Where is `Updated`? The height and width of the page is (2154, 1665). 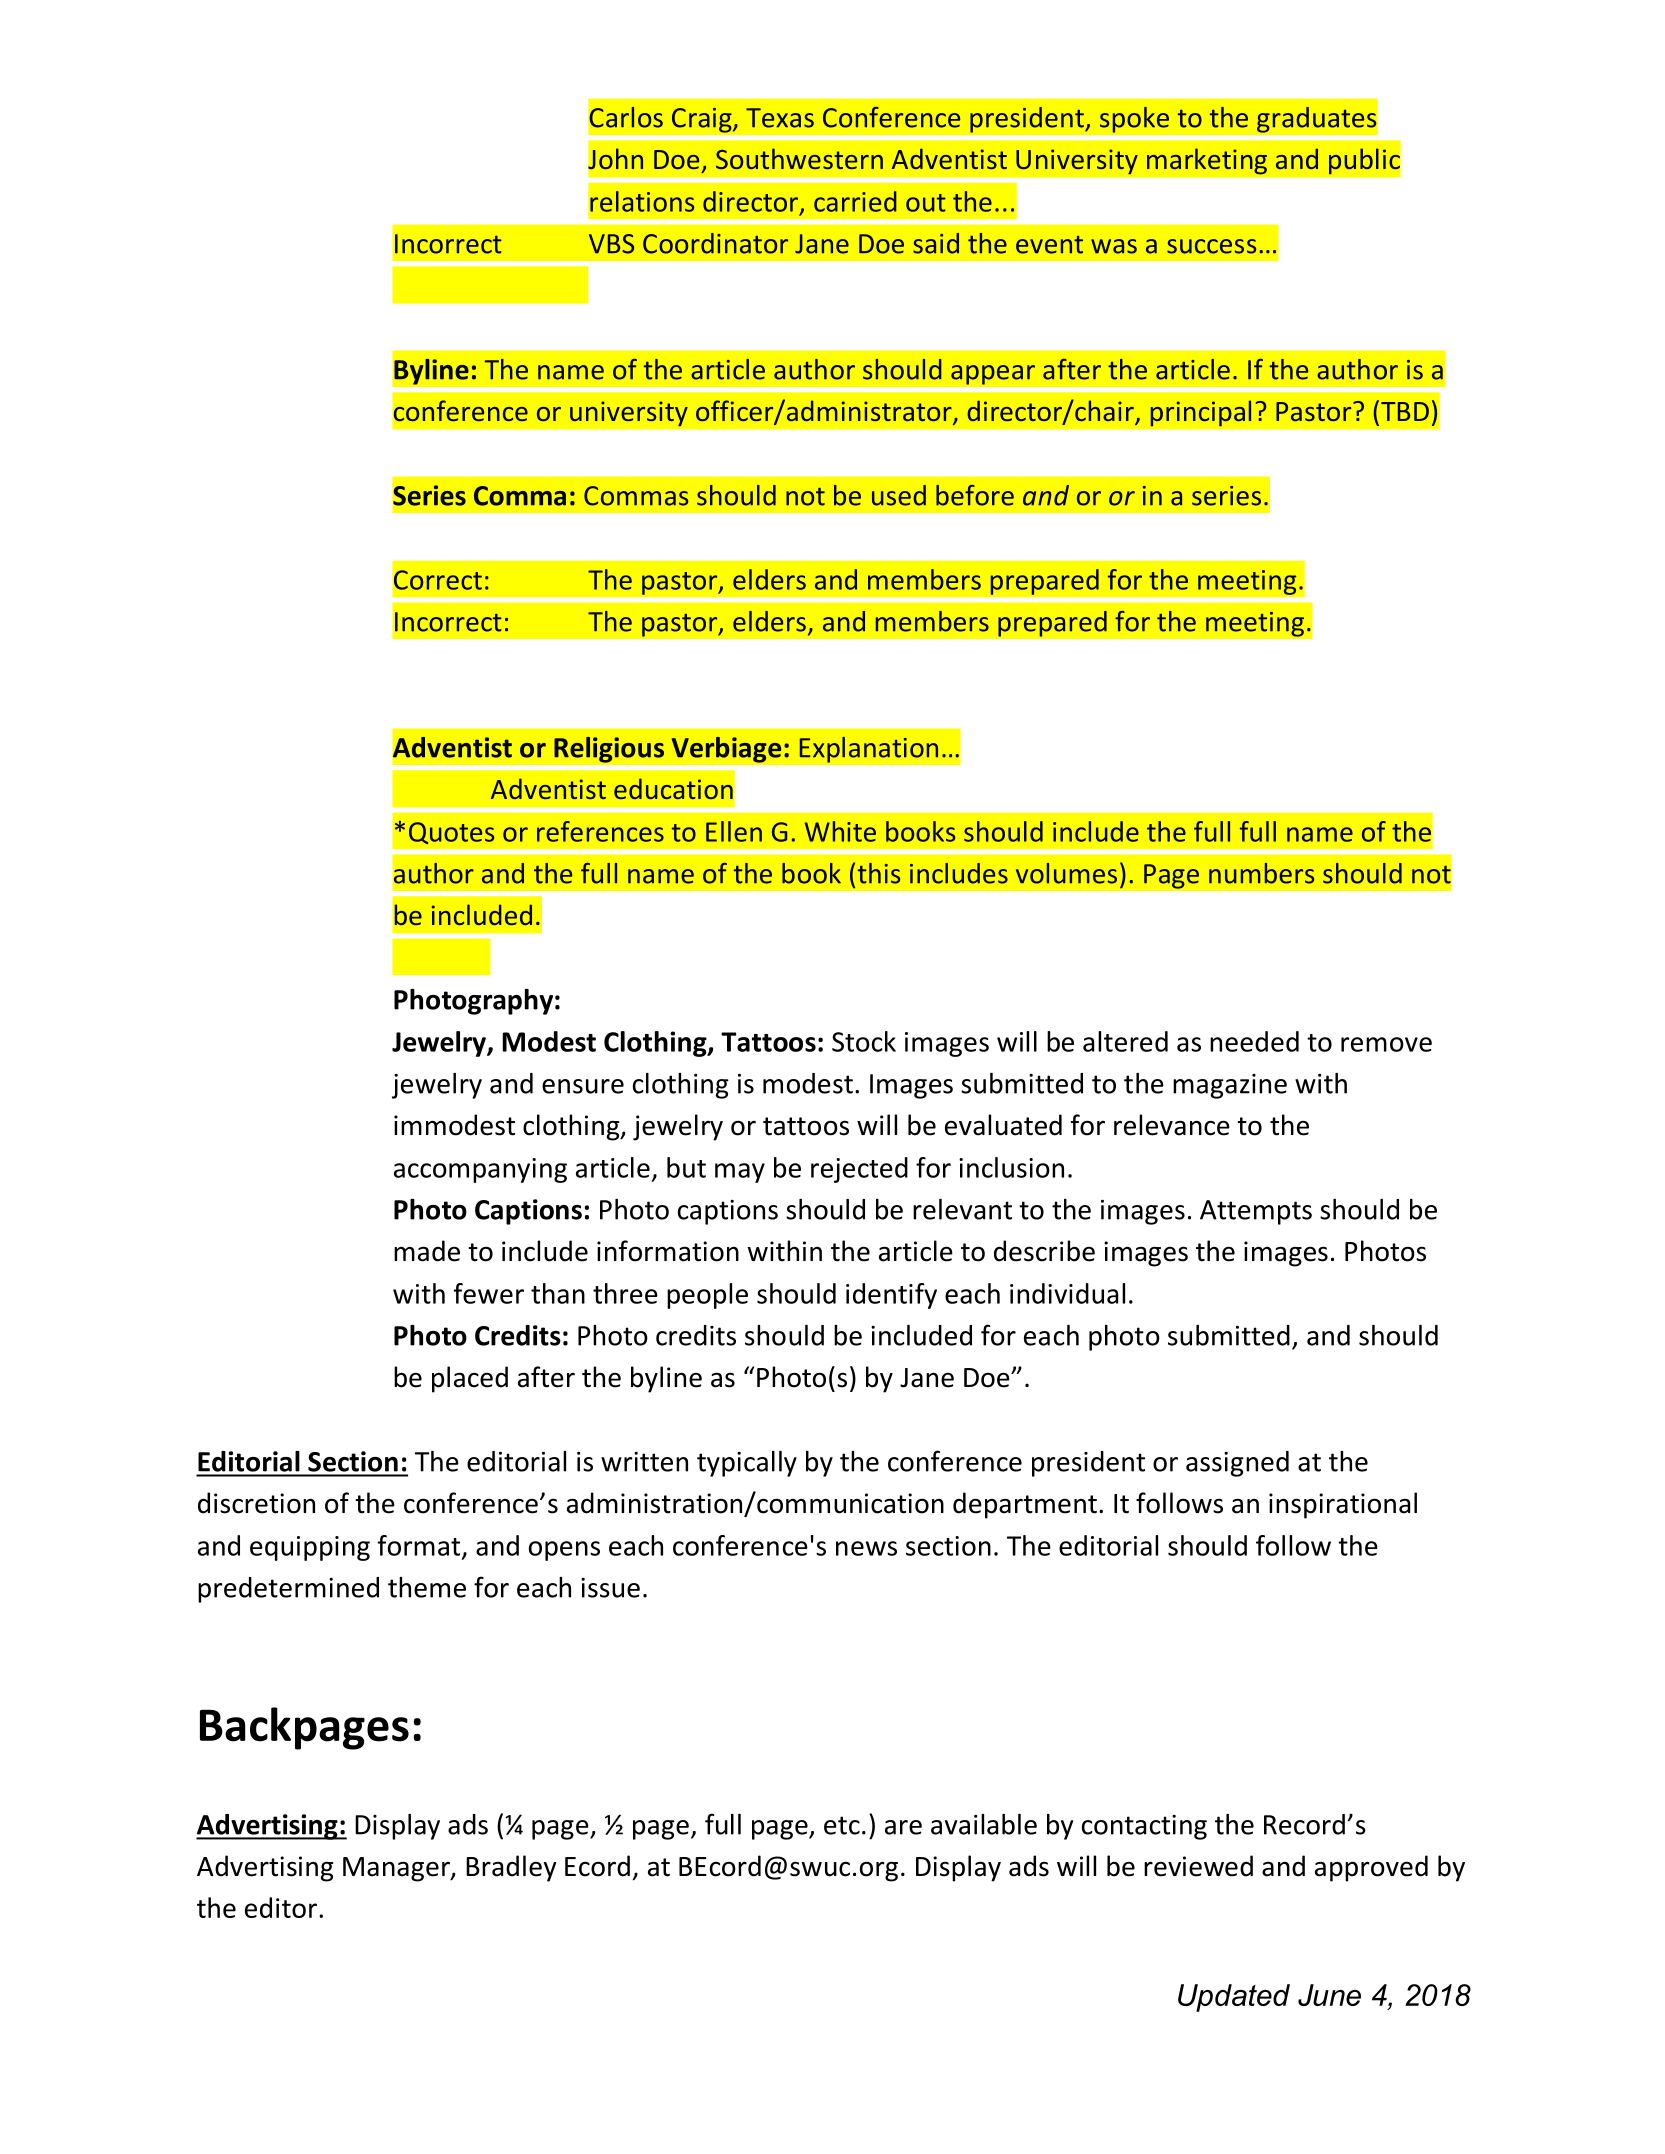 Updated is located at coordinates (1234, 1998).
